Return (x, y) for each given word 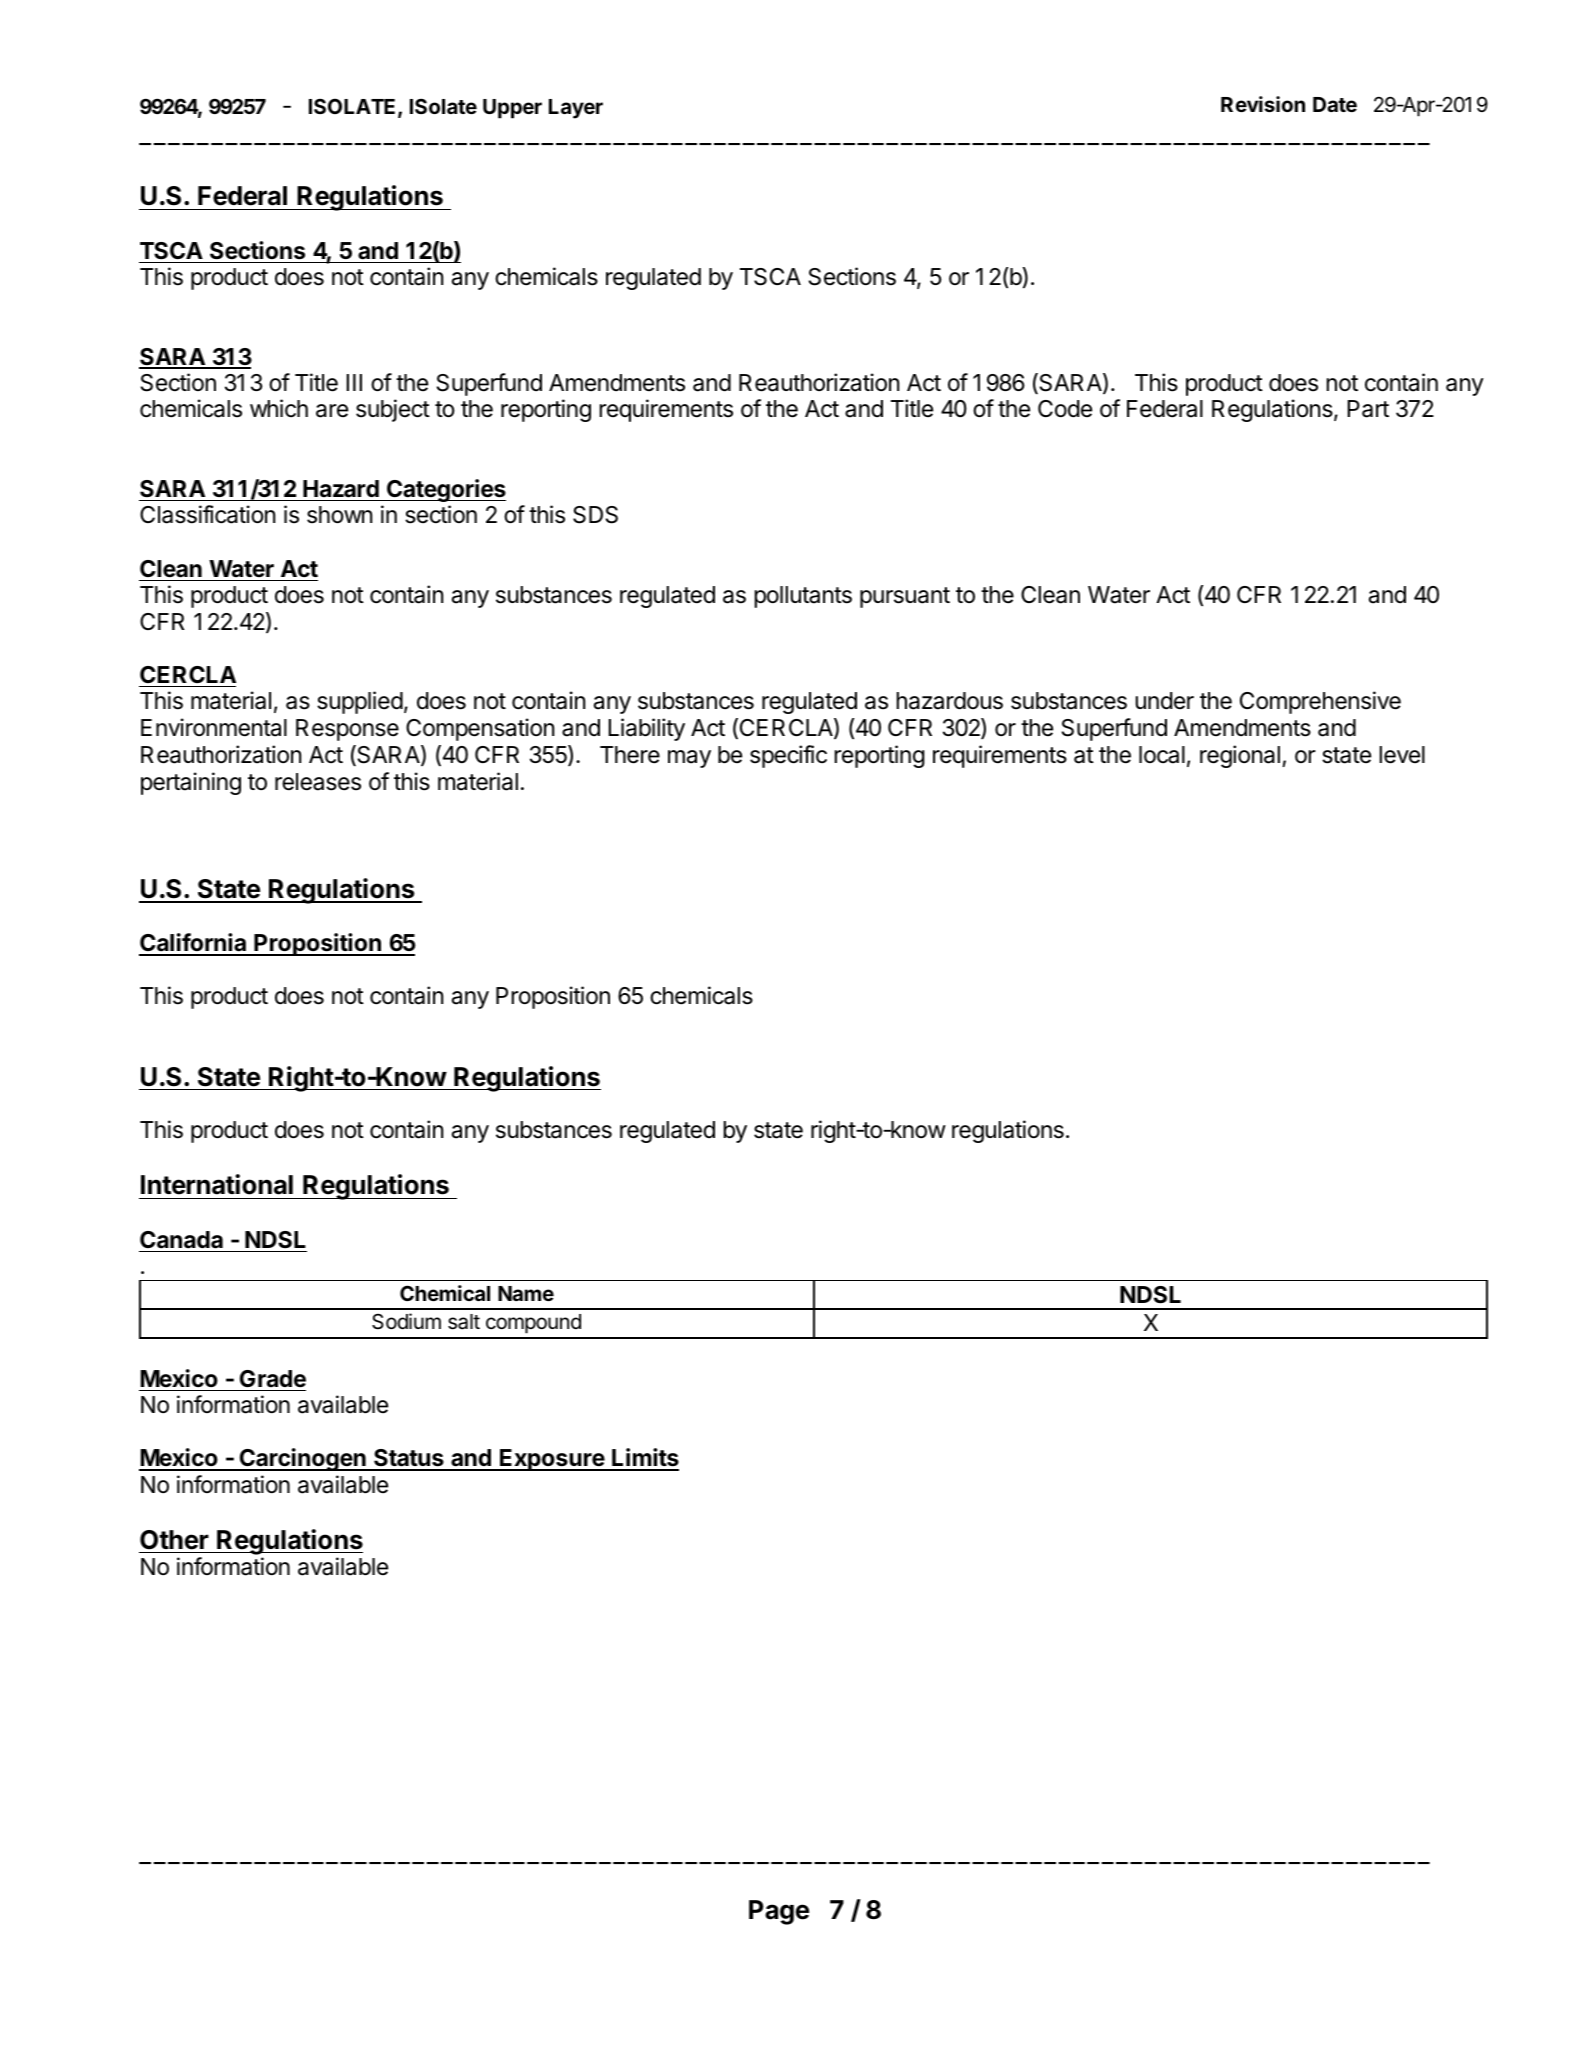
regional (1240, 756)
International (217, 1184)
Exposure (552, 1460)
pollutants (803, 597)
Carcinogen (303, 1459)
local (1162, 755)
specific (788, 756)
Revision (1263, 104)
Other (174, 1540)
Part (1368, 409)
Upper (512, 109)
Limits (644, 1459)
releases (318, 782)
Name (526, 1293)
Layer (576, 109)
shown (339, 515)
